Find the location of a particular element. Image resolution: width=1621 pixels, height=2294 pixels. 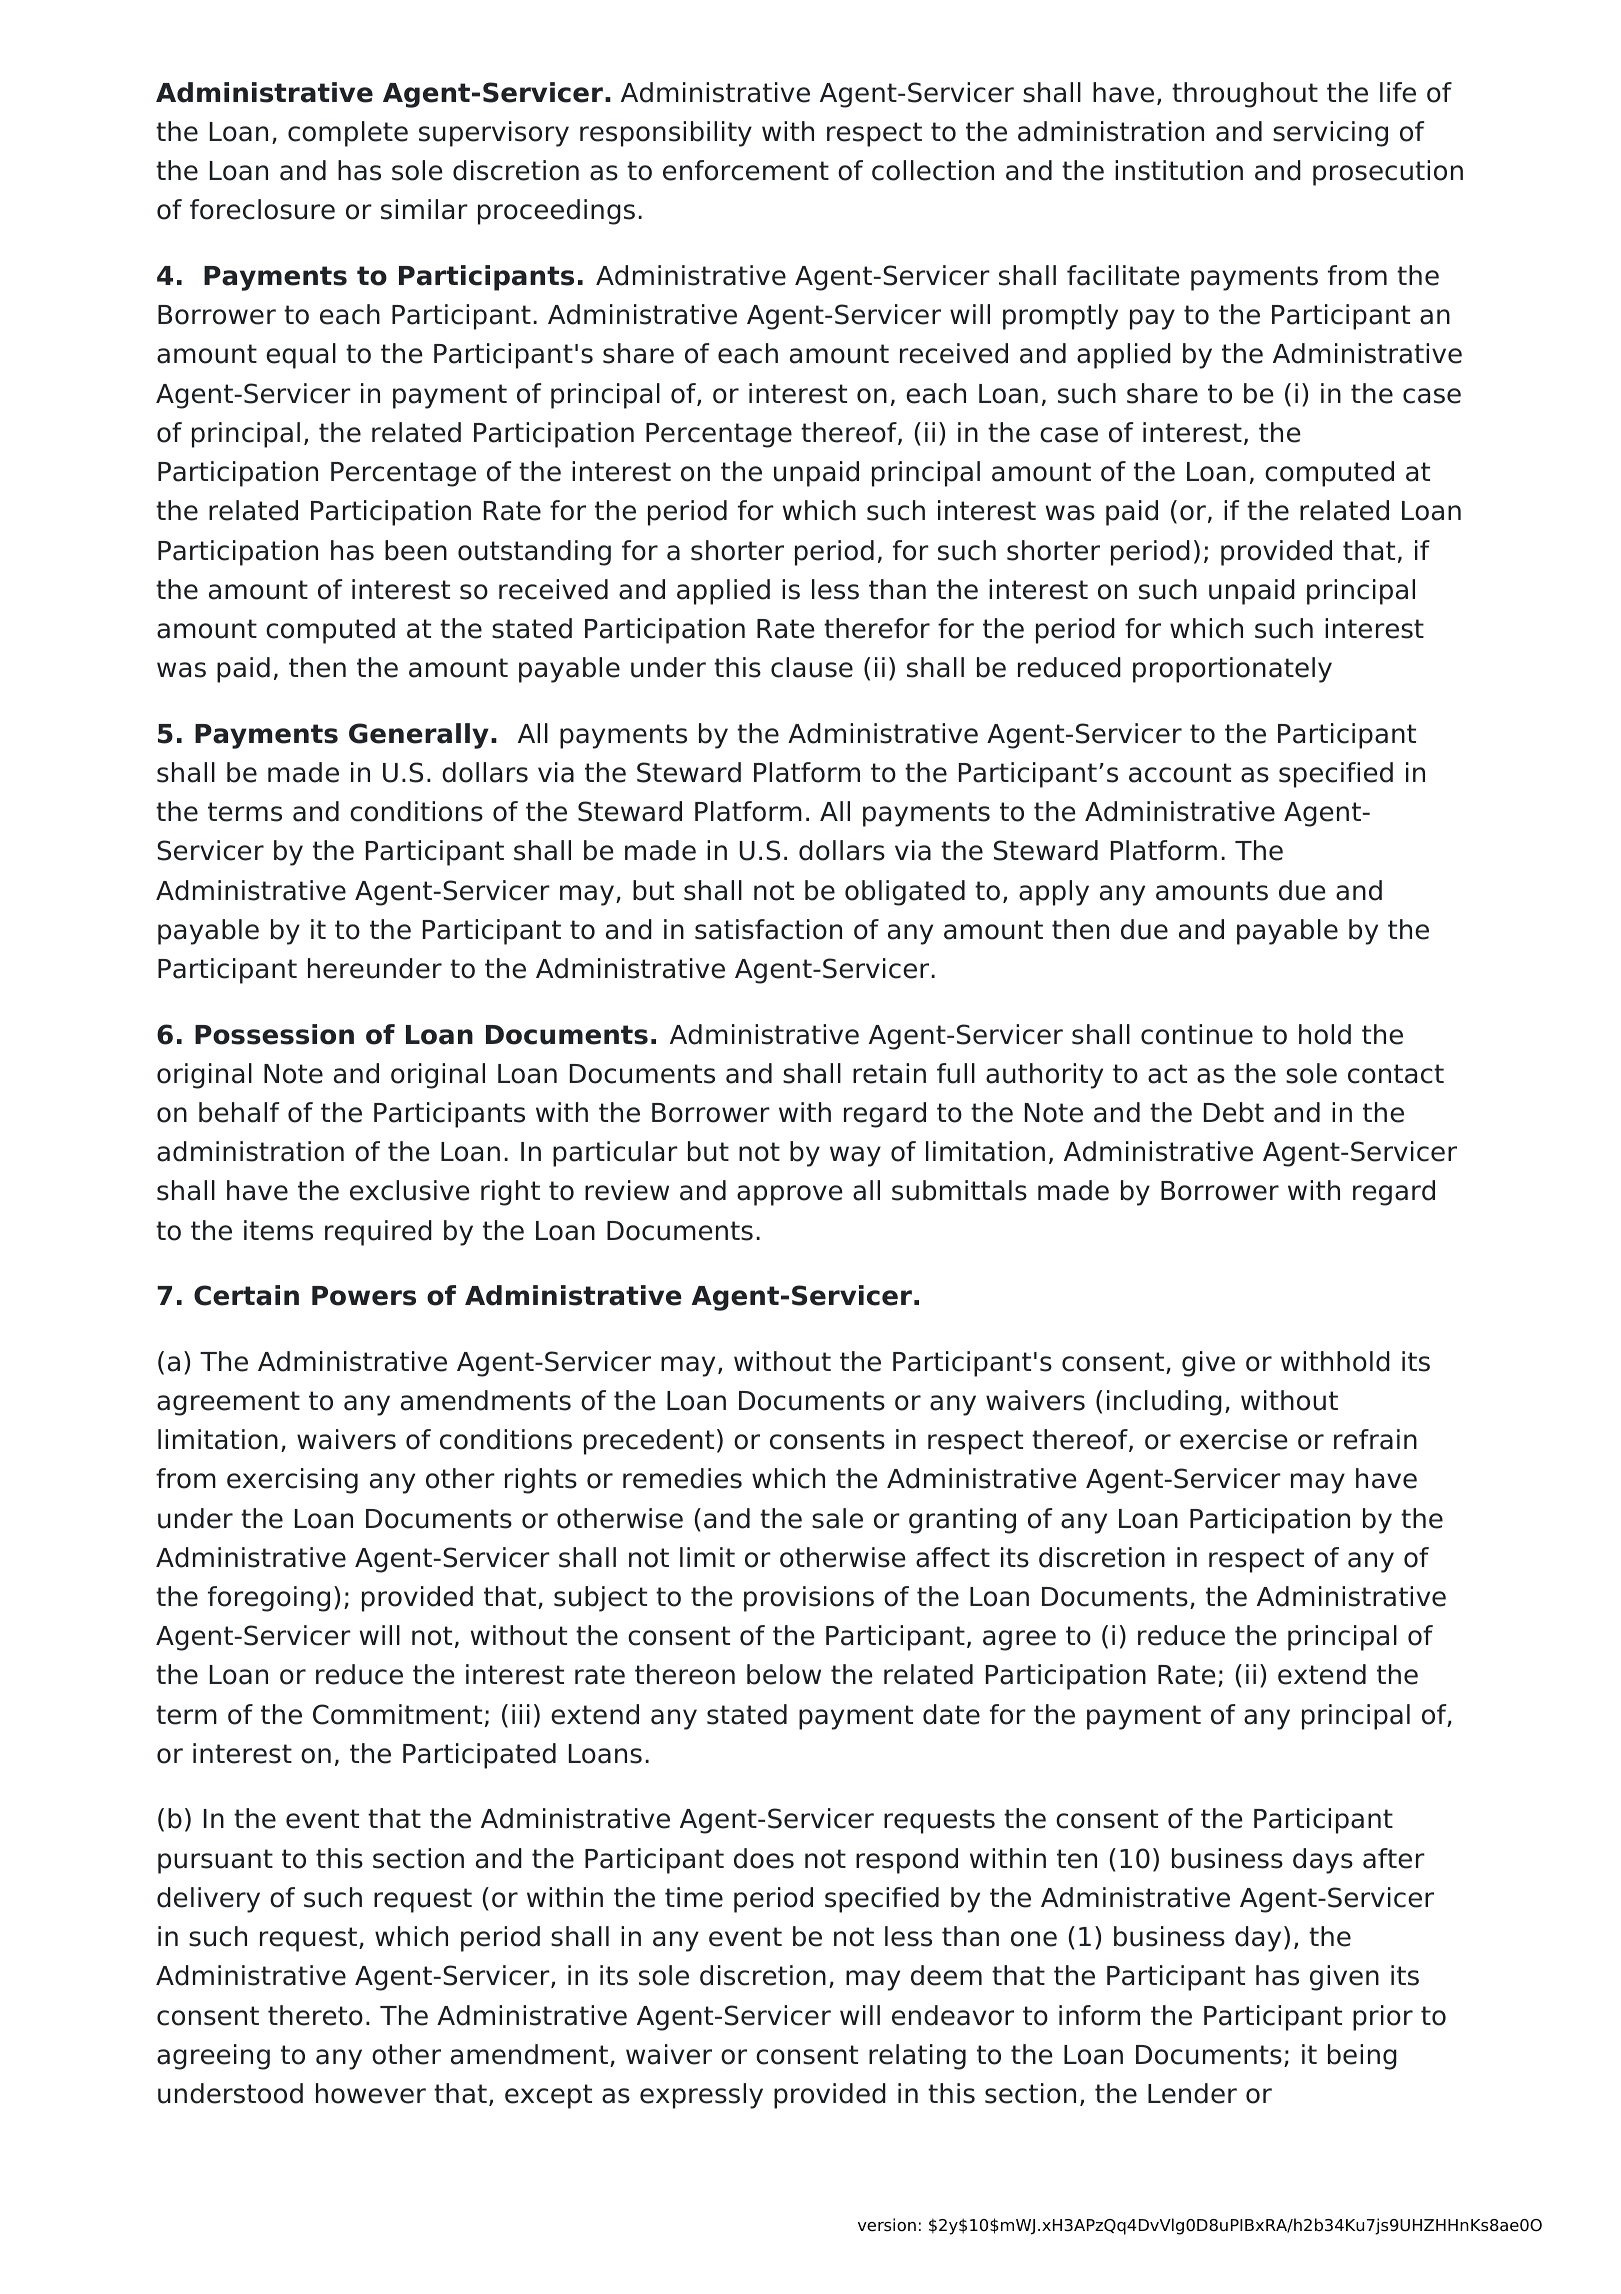

however is located at coordinates (371, 2093).
